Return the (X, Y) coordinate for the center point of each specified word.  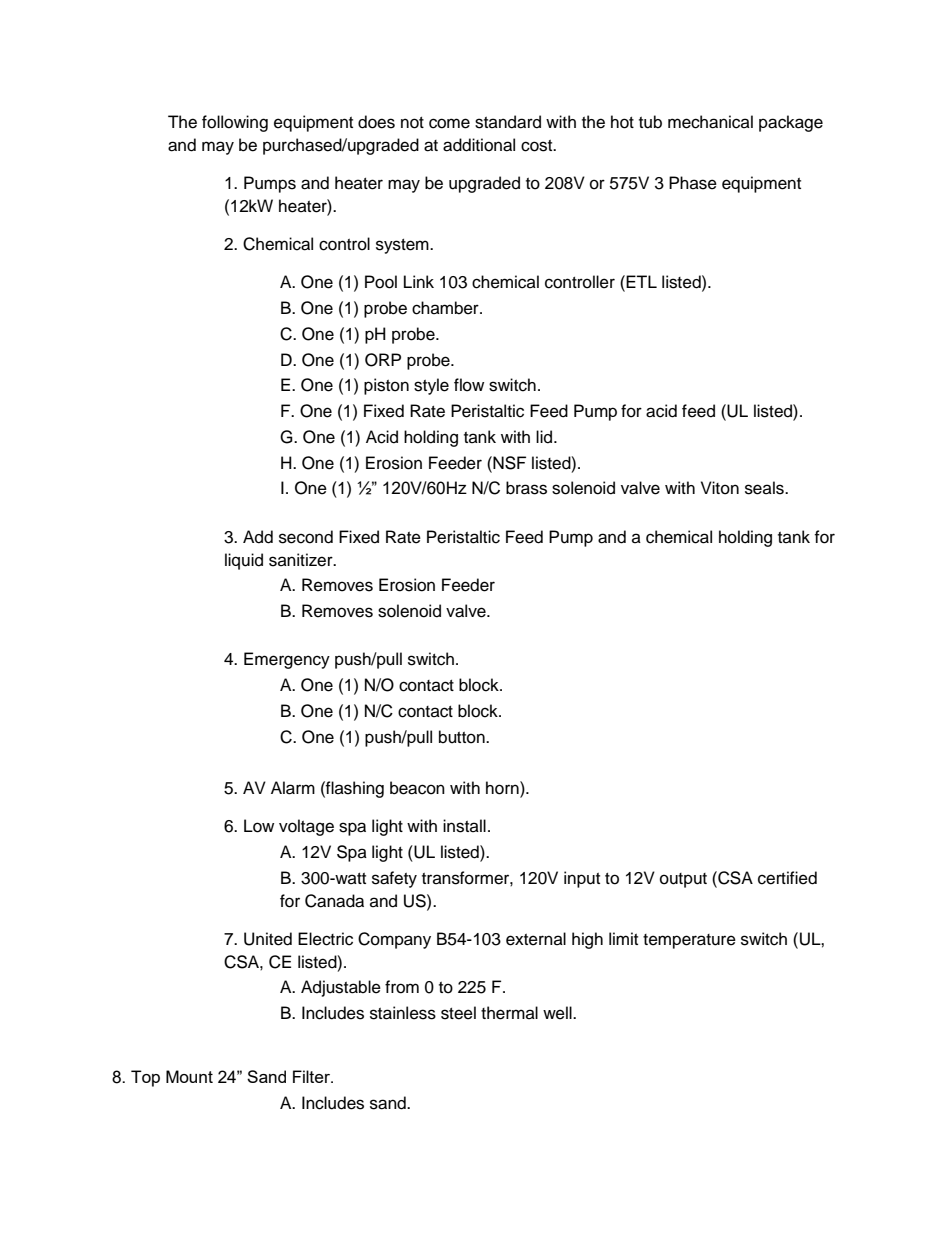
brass (526, 488)
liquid (244, 561)
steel (458, 1013)
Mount (189, 1076)
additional (479, 145)
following (235, 123)
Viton (720, 488)
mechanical (710, 122)
